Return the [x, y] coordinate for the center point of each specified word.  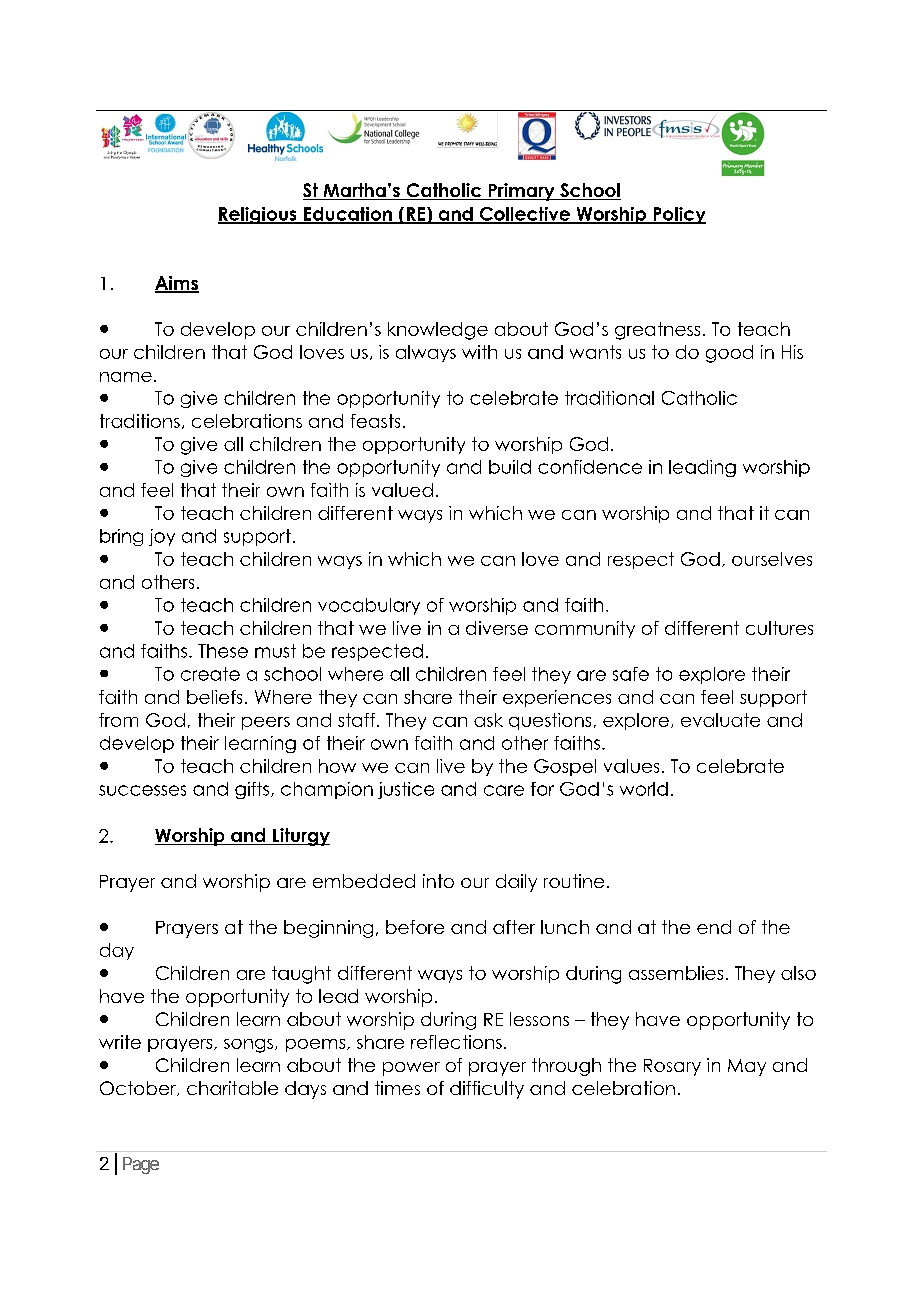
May [747, 1067]
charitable [232, 1088]
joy [162, 537]
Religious [258, 215]
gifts [252, 790]
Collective [524, 215]
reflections [456, 1042]
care [504, 790]
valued [402, 490]
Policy [678, 215]
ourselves [772, 559]
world [644, 789]
